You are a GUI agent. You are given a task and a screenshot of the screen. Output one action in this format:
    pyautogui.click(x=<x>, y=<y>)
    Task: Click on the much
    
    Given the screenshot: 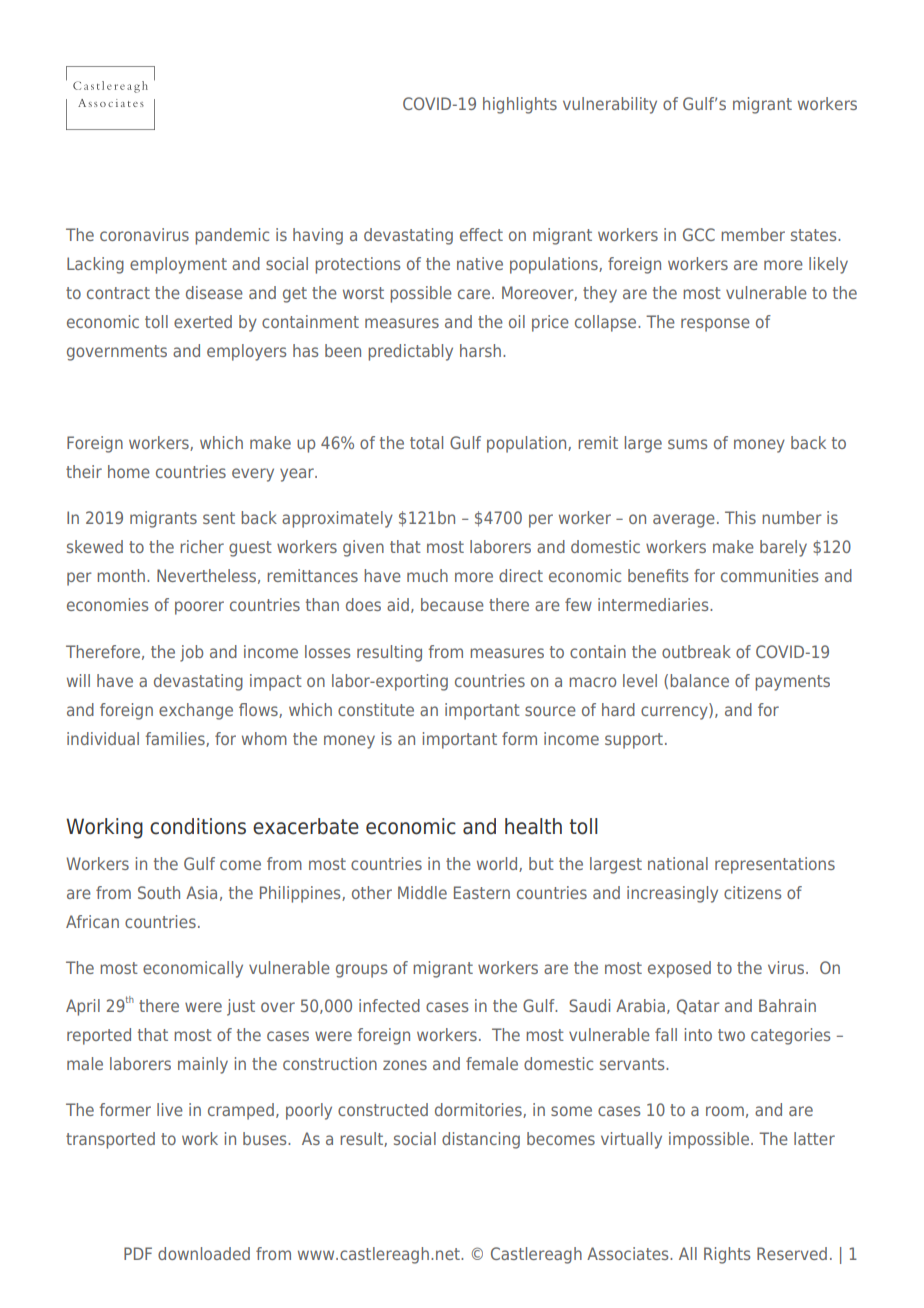 What is the action you would take?
    pyautogui.click(x=427, y=575)
